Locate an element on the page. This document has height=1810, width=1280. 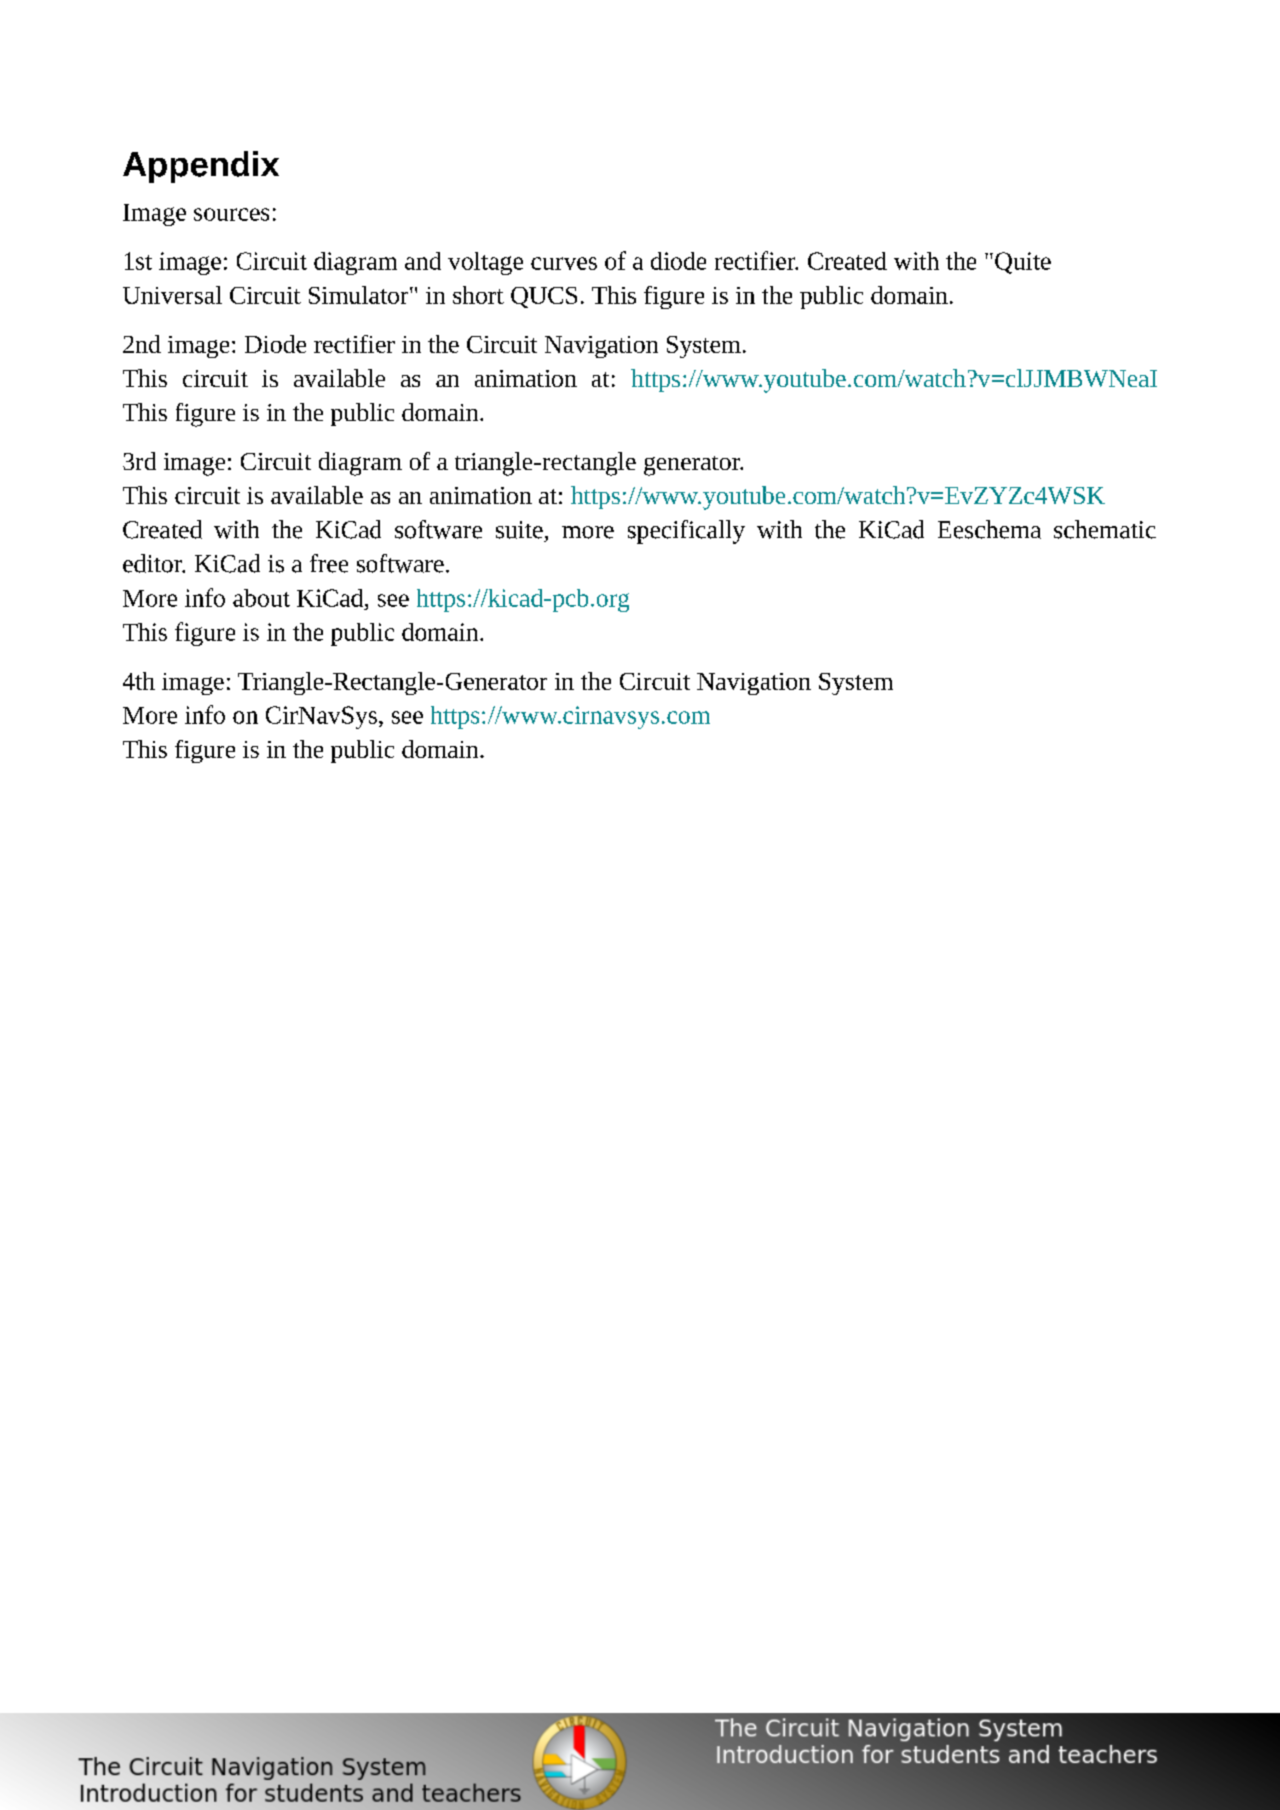
Quite is located at coordinates (1023, 263).
